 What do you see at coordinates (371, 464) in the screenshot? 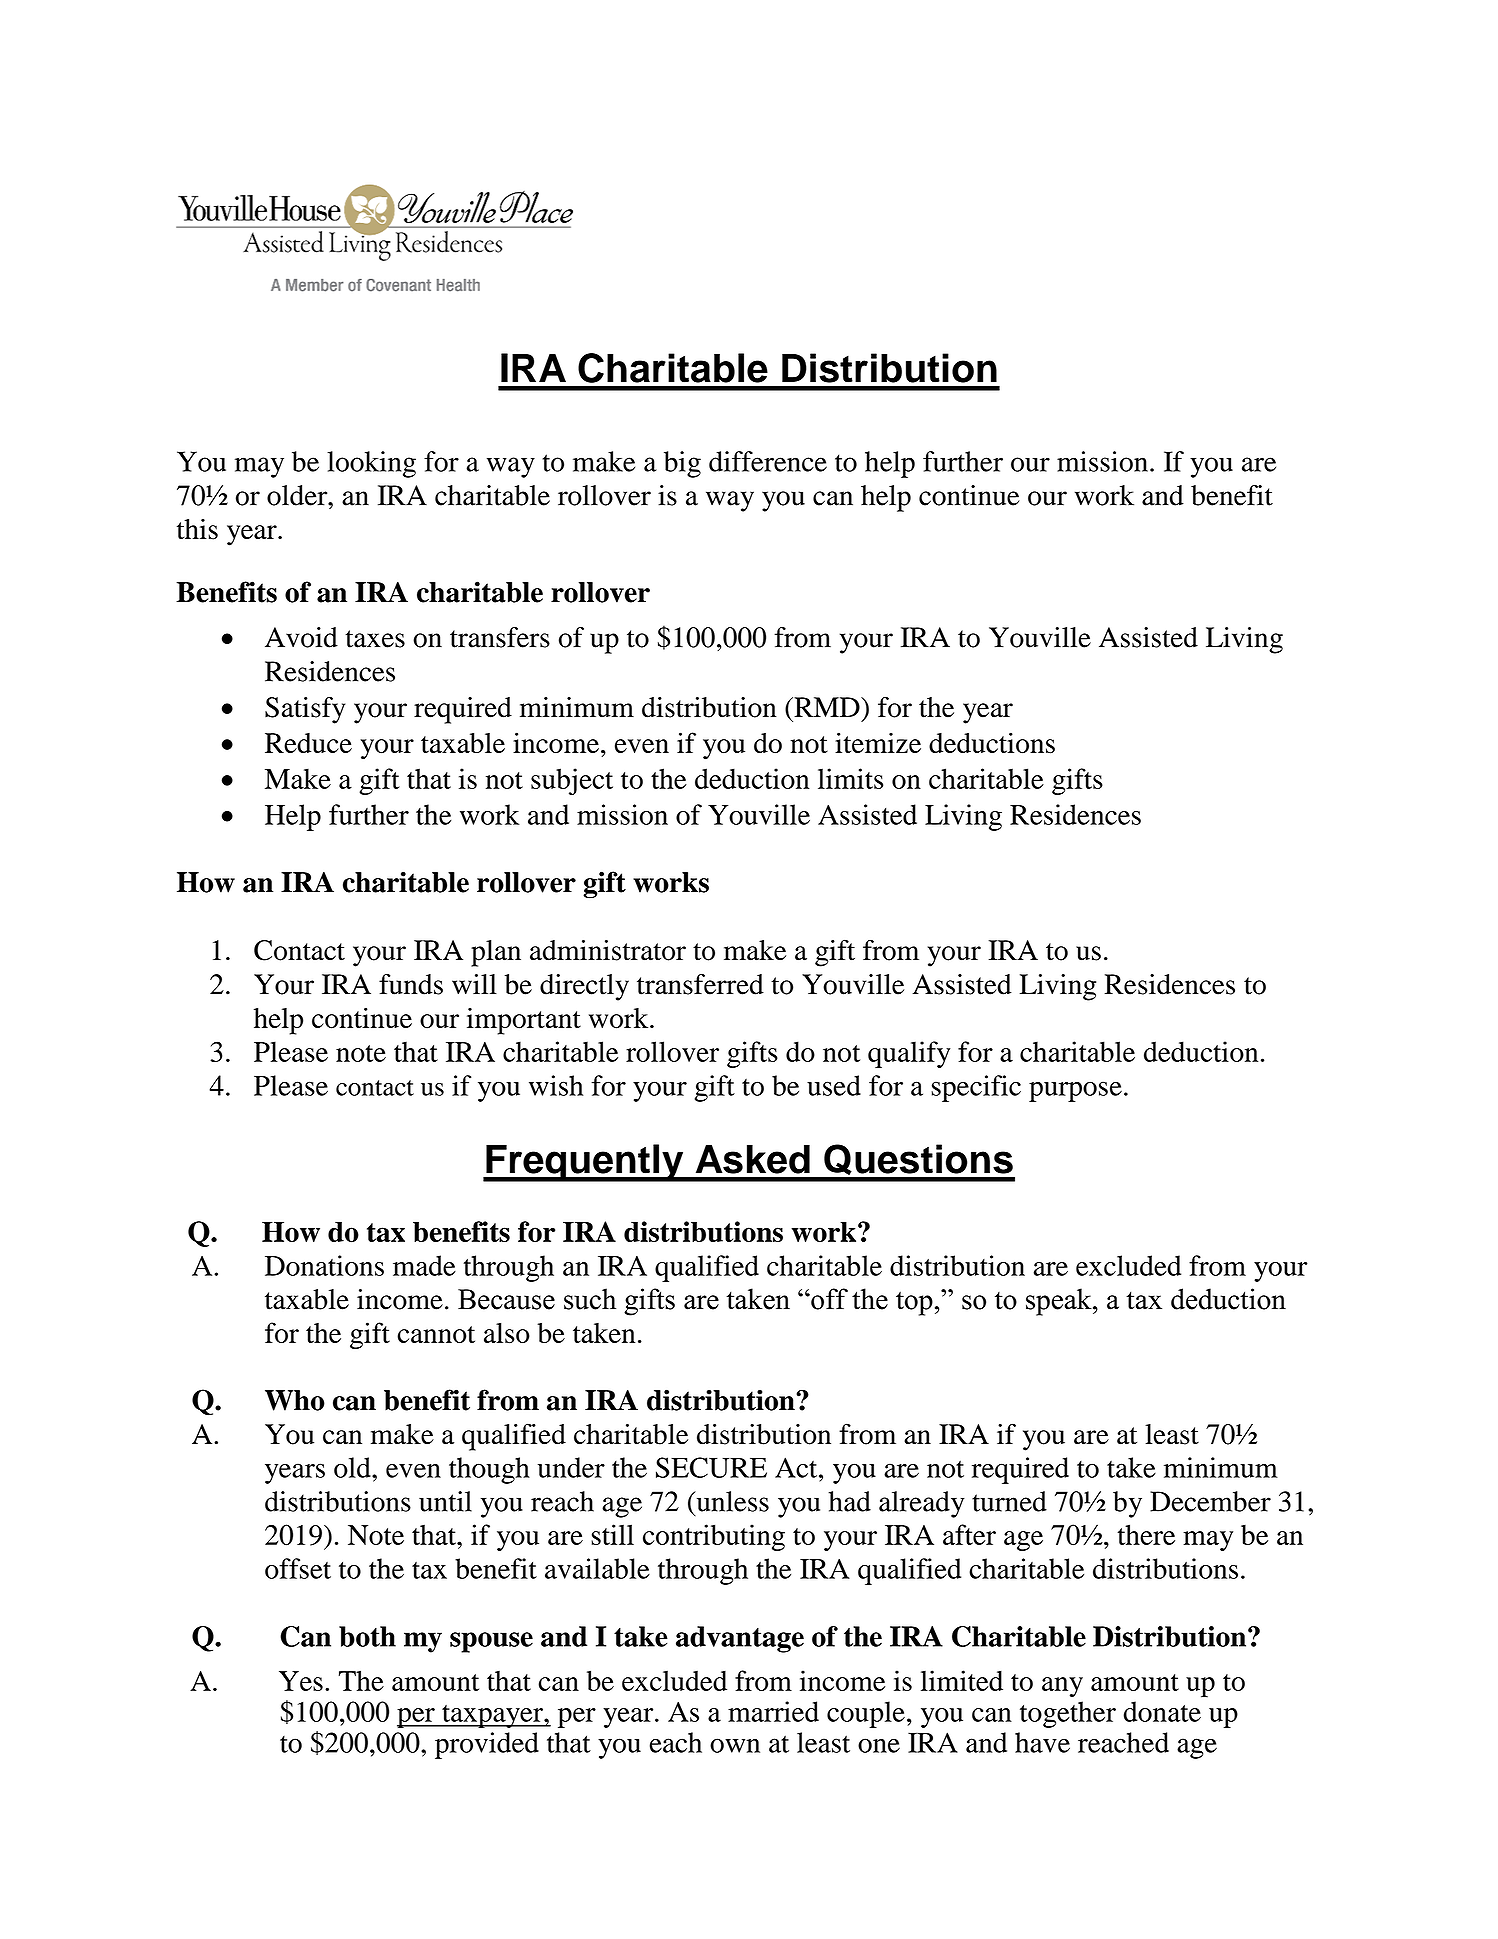
I see `looking` at bounding box center [371, 464].
